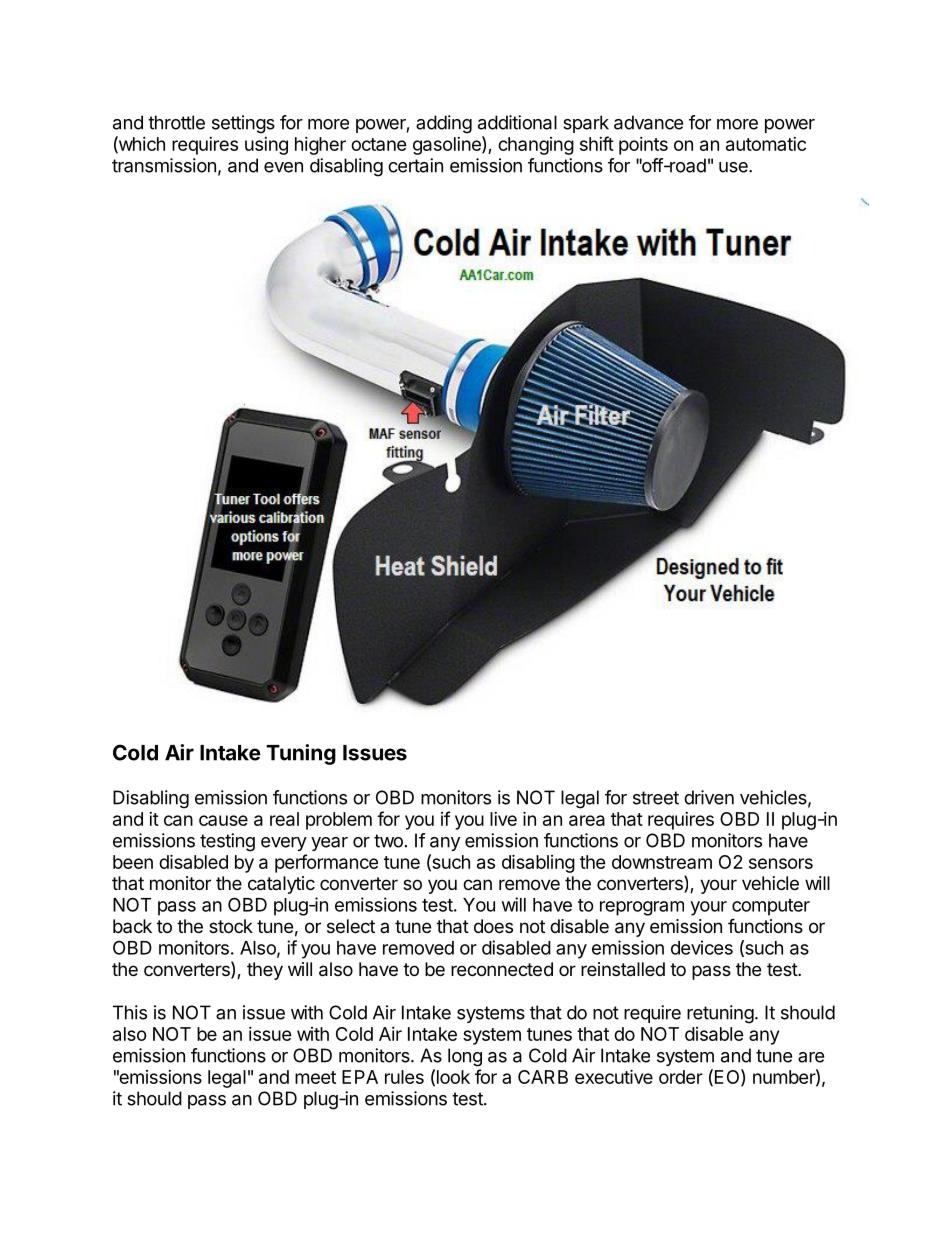 The image size is (952, 1233). What do you see at coordinates (164, 165) in the screenshot?
I see `transmission` at bounding box center [164, 165].
